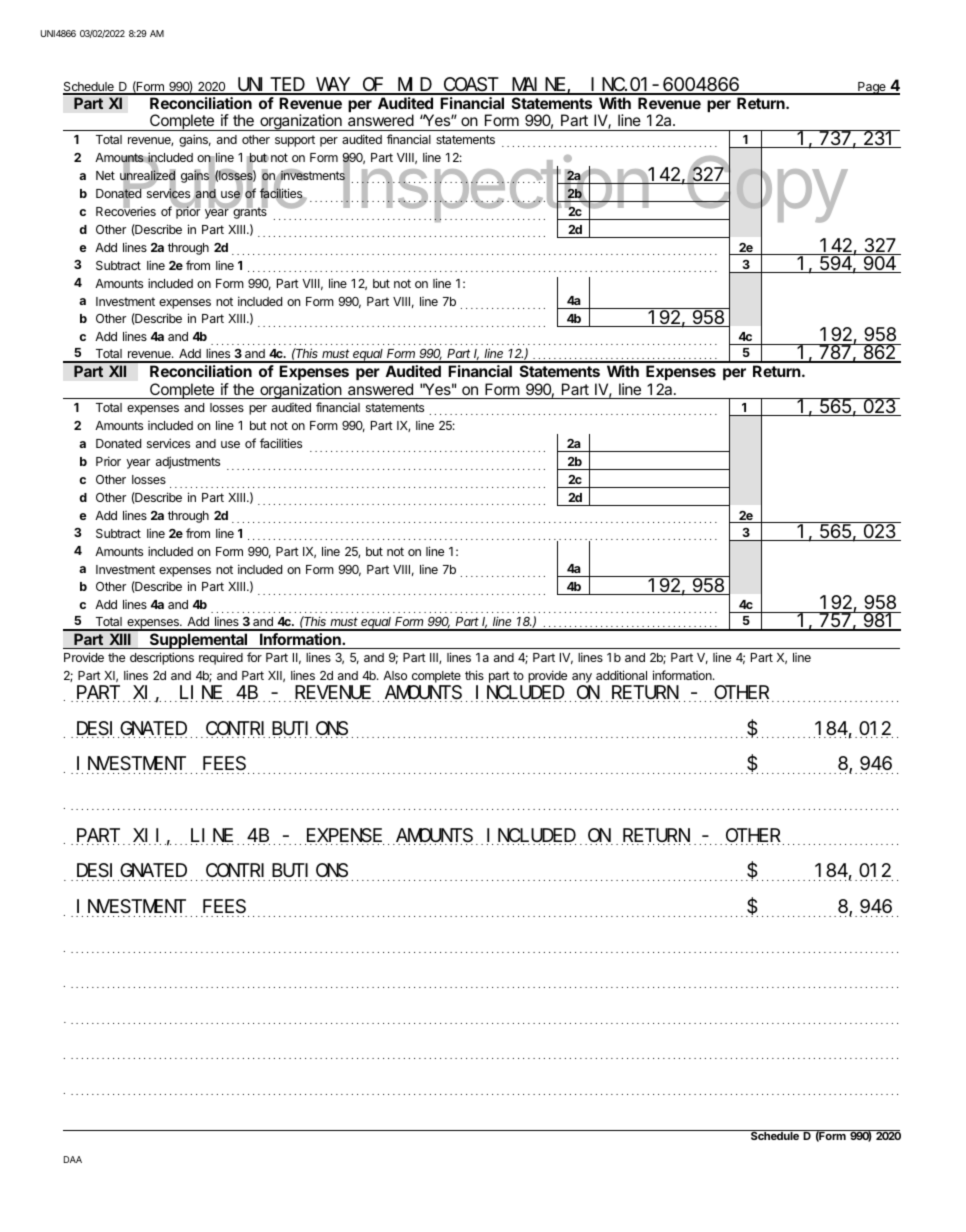 The image size is (966, 1232). I want to click on DAA, so click(73, 1159).
